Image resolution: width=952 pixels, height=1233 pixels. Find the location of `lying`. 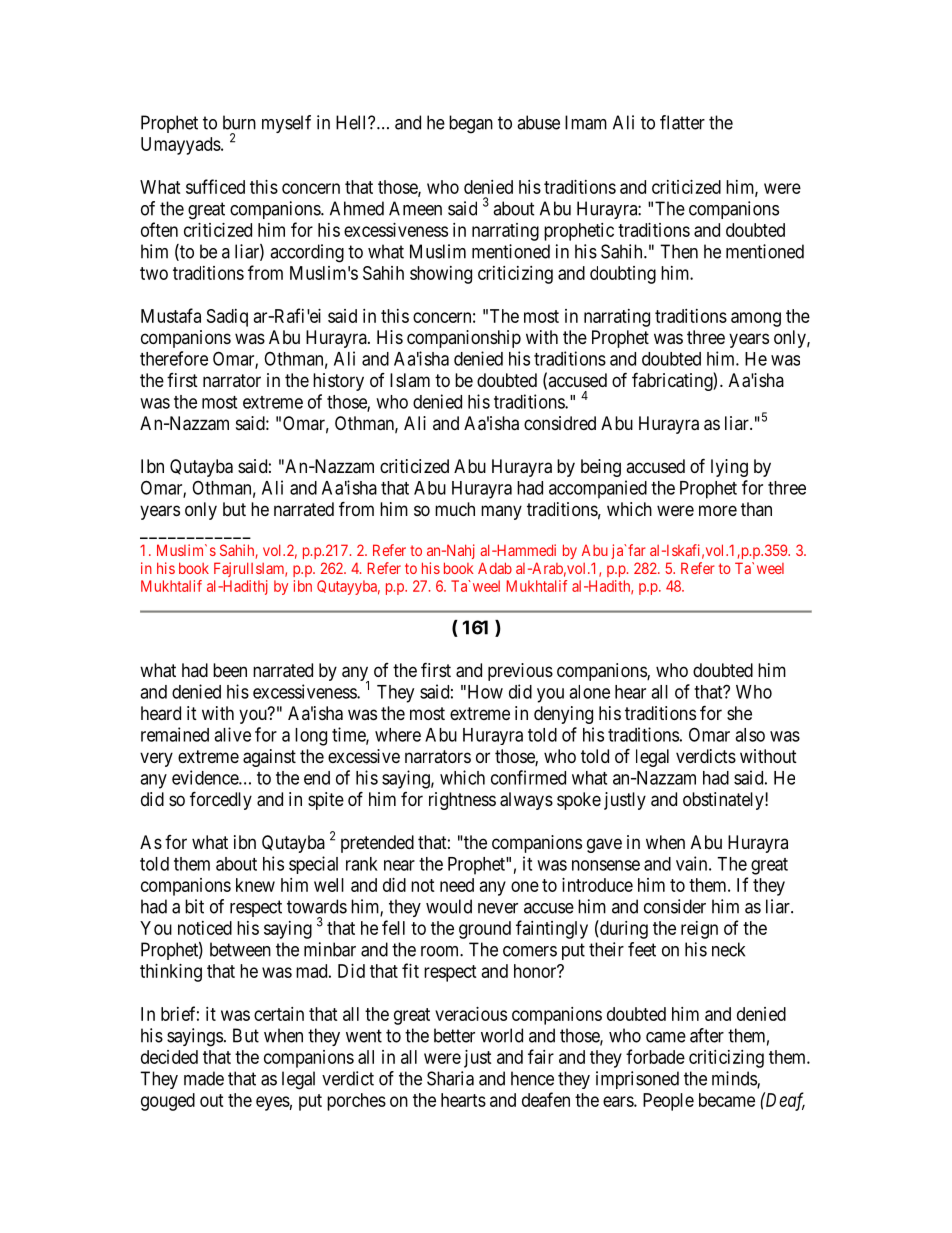

lying is located at coordinates (729, 468).
